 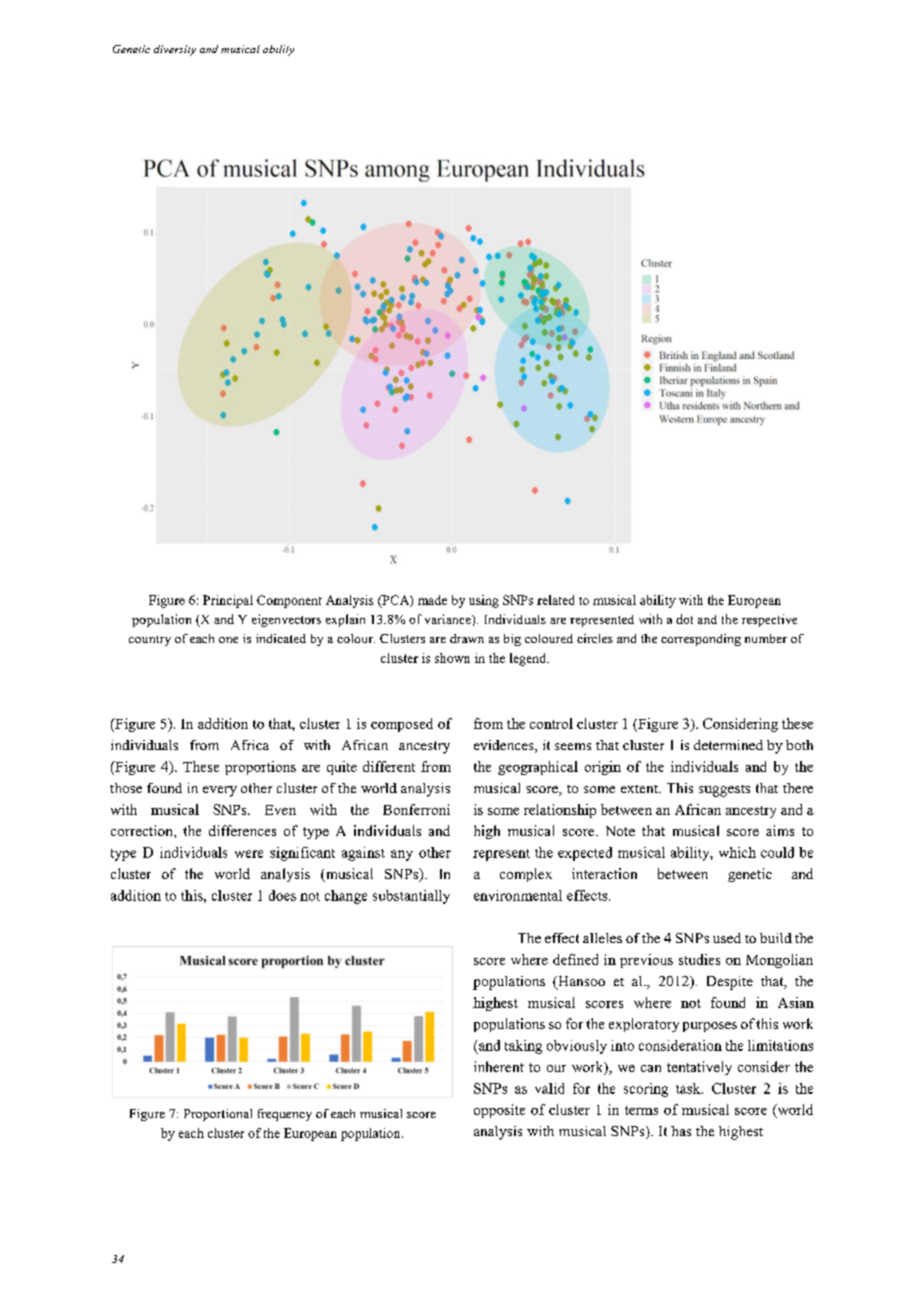 I want to click on Proportional, so click(x=218, y=1115).
